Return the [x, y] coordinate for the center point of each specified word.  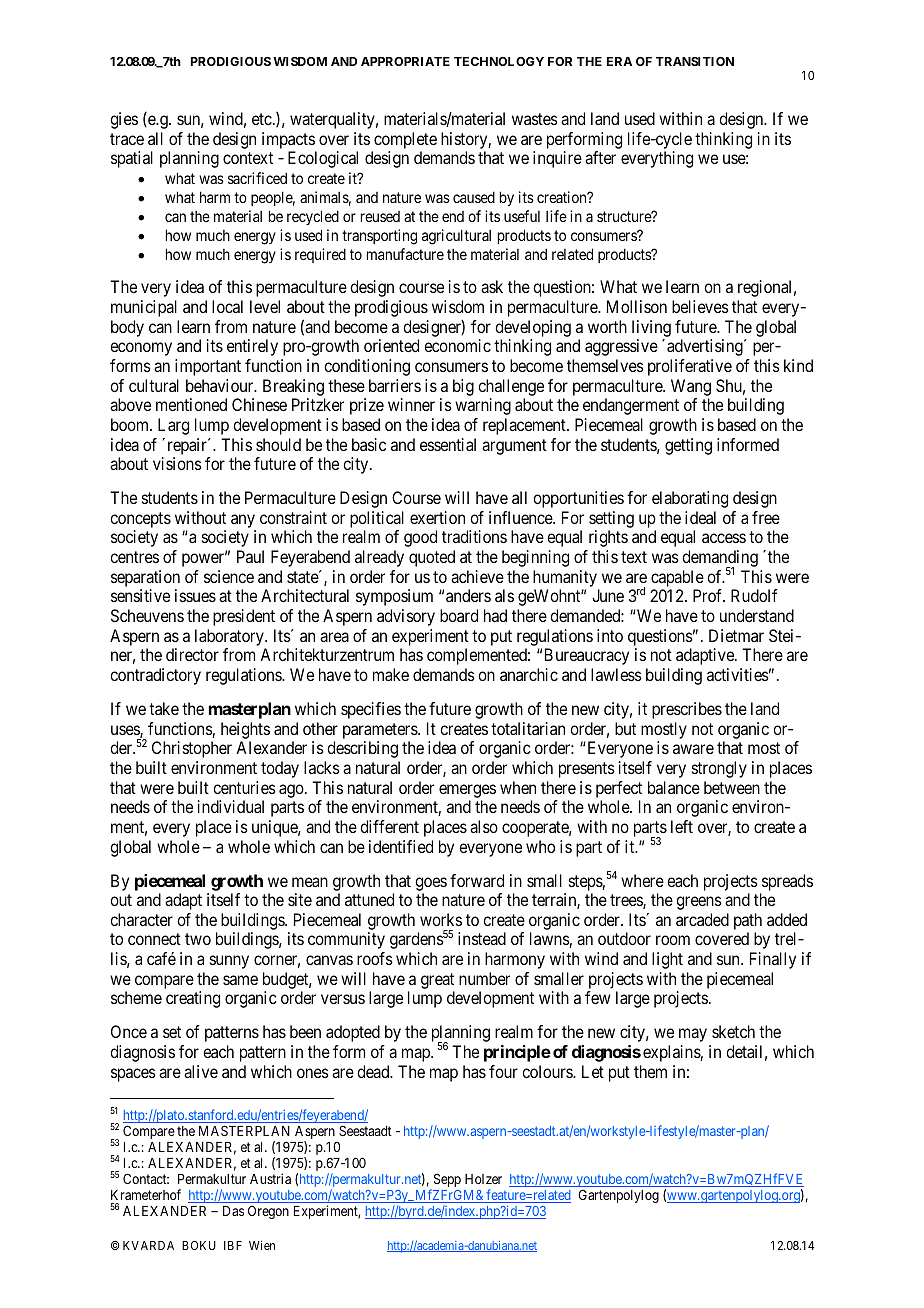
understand [757, 615]
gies [124, 120]
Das [233, 1211]
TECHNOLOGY [499, 61]
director [192, 654]
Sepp [446, 1181]
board [459, 615]
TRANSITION [695, 61]
